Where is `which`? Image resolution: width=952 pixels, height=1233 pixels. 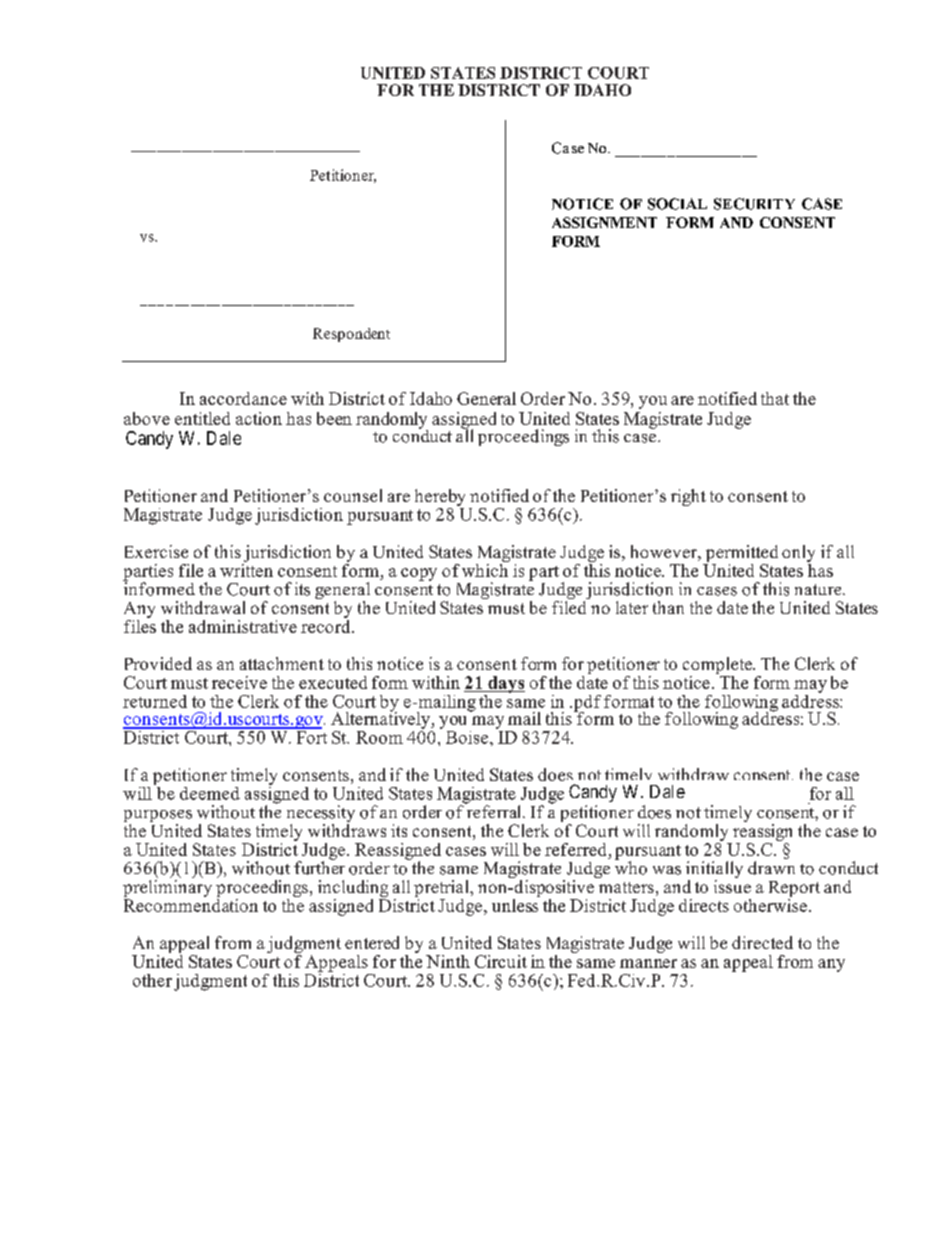 which is located at coordinates (485, 569).
